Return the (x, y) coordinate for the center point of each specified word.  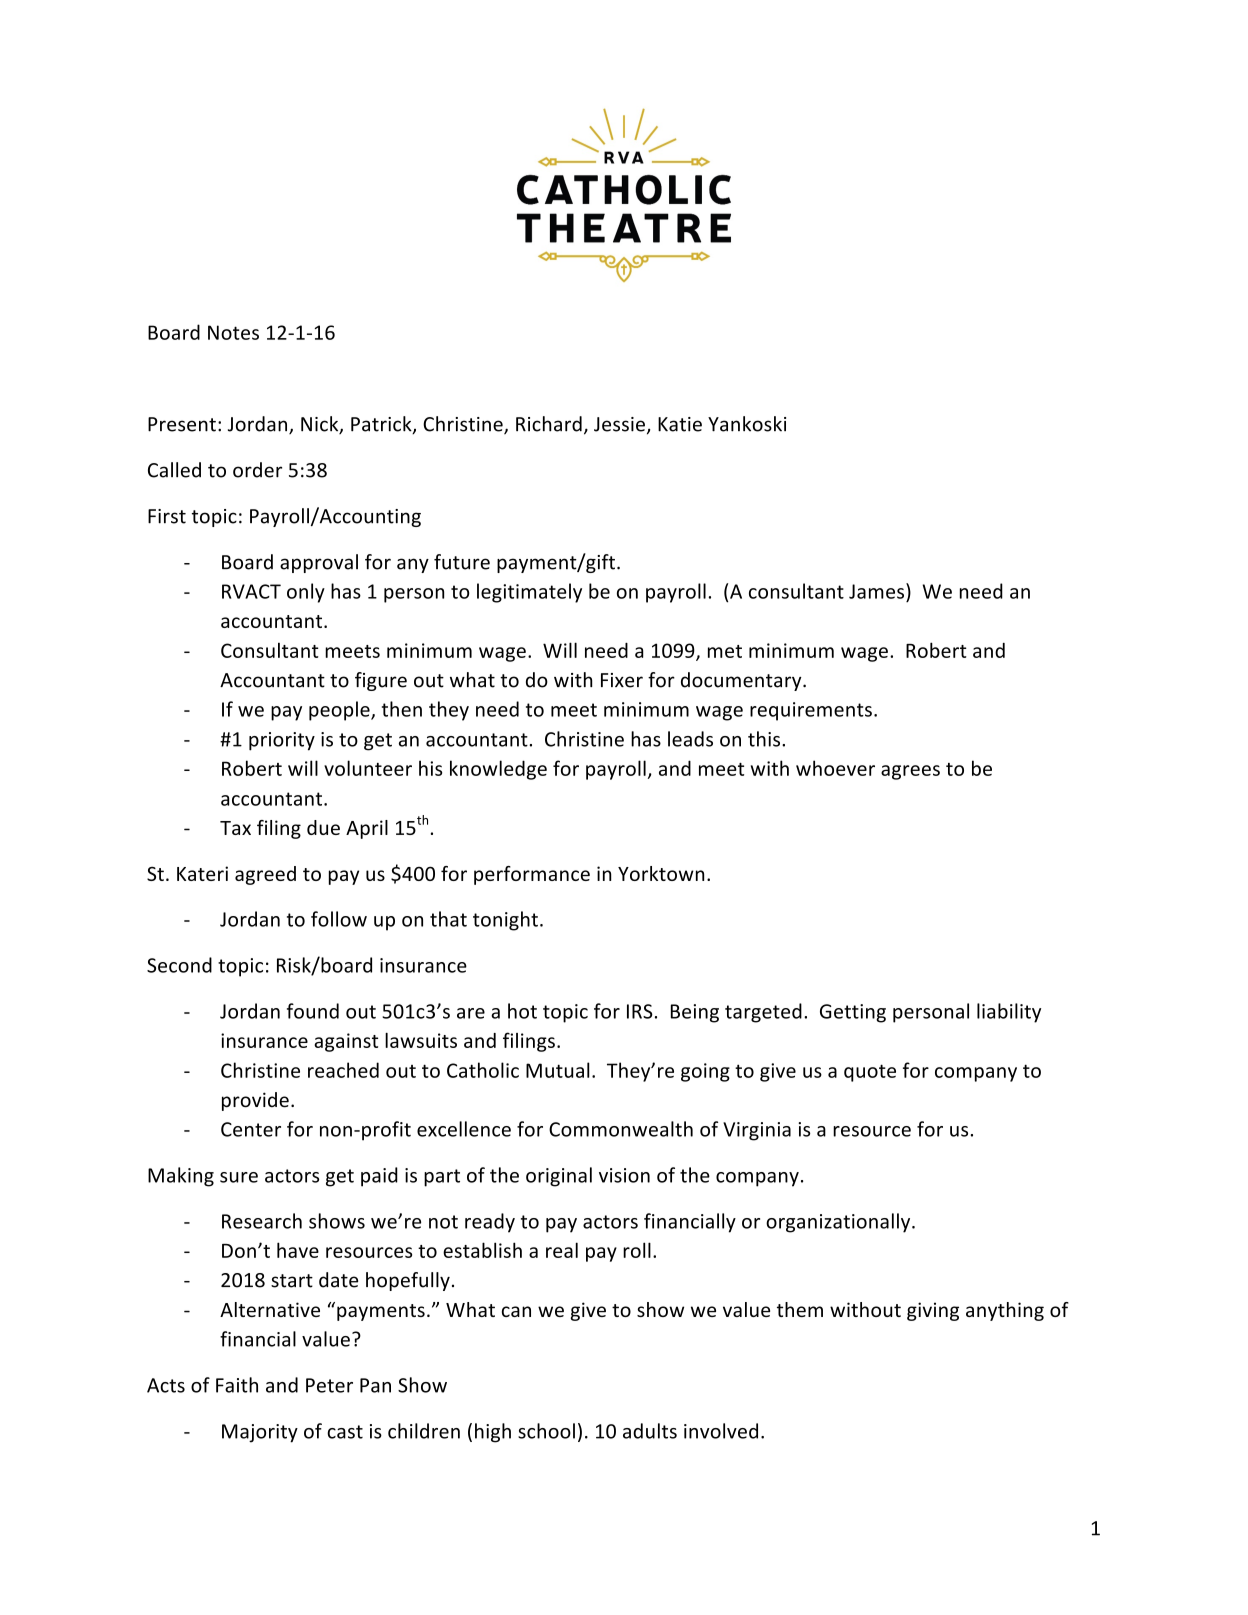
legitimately (529, 593)
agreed (265, 875)
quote (870, 1073)
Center (251, 1129)
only (306, 593)
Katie (680, 424)
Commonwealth (621, 1129)
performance (532, 875)
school (546, 1431)
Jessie (619, 424)
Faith (237, 1385)
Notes (233, 332)
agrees (910, 772)
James (878, 591)
